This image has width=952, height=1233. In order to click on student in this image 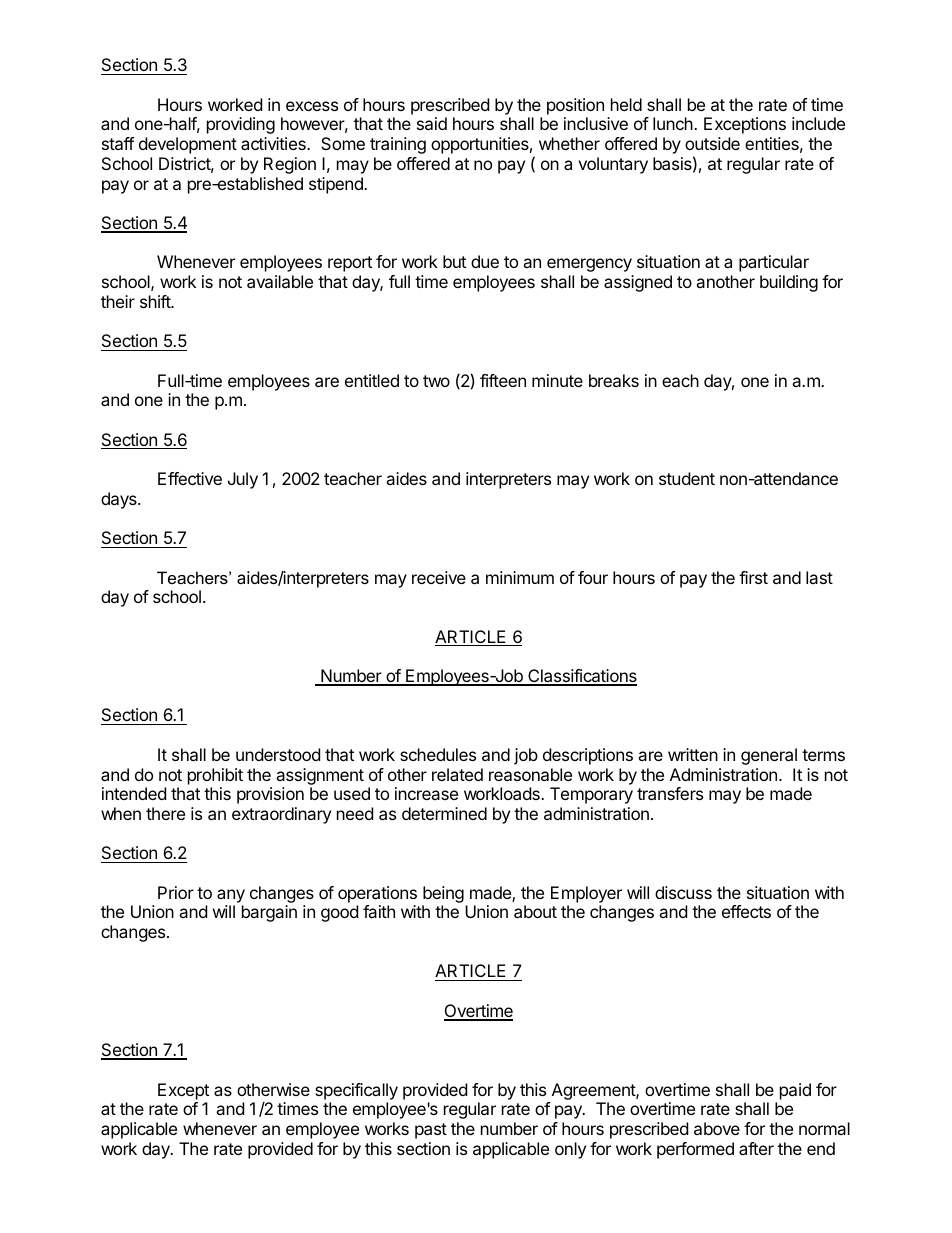, I will do `click(687, 478)`.
